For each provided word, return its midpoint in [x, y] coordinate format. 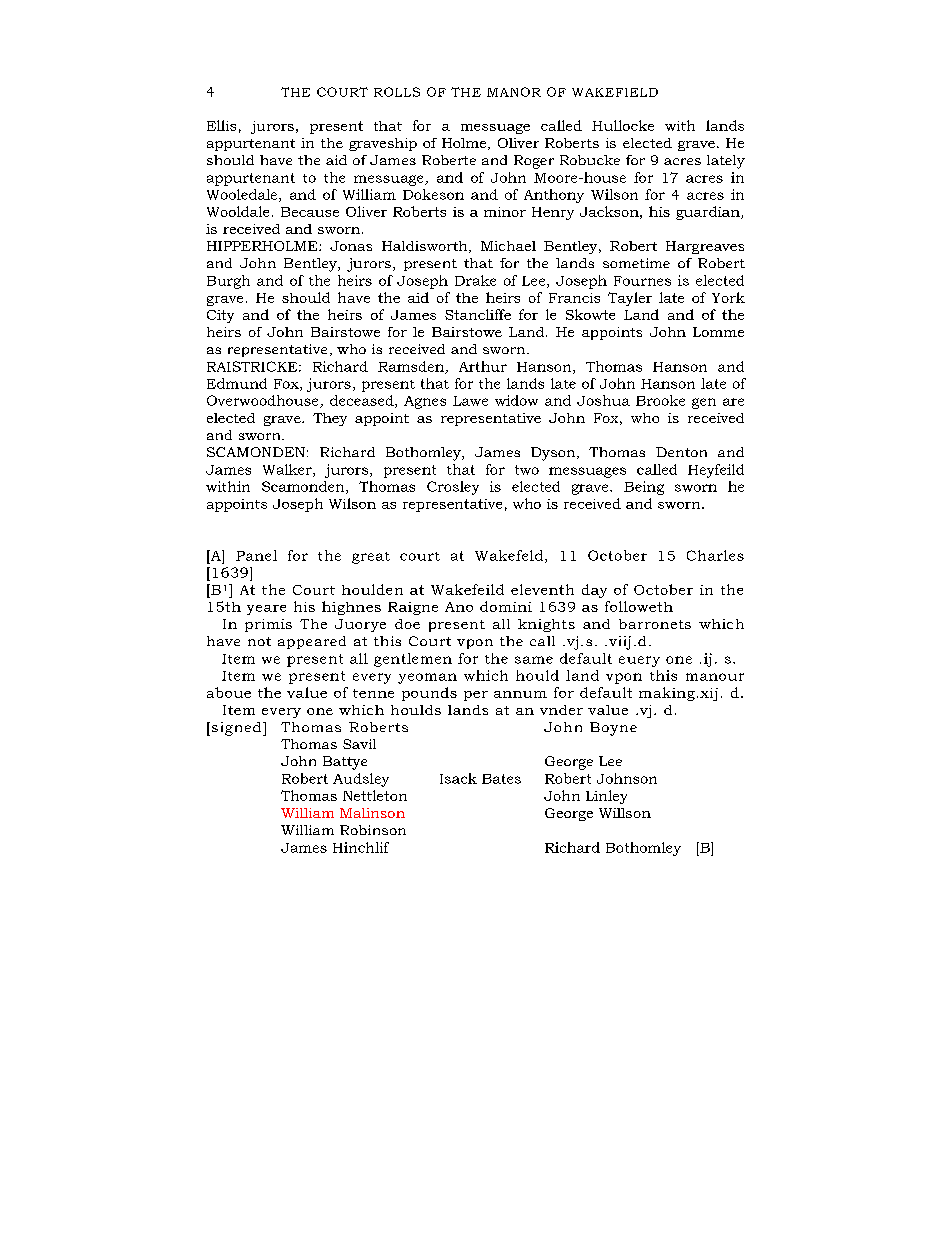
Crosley [453, 488]
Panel [256, 555]
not [259, 641]
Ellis [221, 125]
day [594, 591]
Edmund [237, 383]
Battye [345, 763]
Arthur [483, 366]
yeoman [427, 678]
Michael [508, 246]
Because [310, 212]
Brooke [660, 400]
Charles [715, 555]
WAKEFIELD [615, 92]
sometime [636, 263]
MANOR [514, 92]
